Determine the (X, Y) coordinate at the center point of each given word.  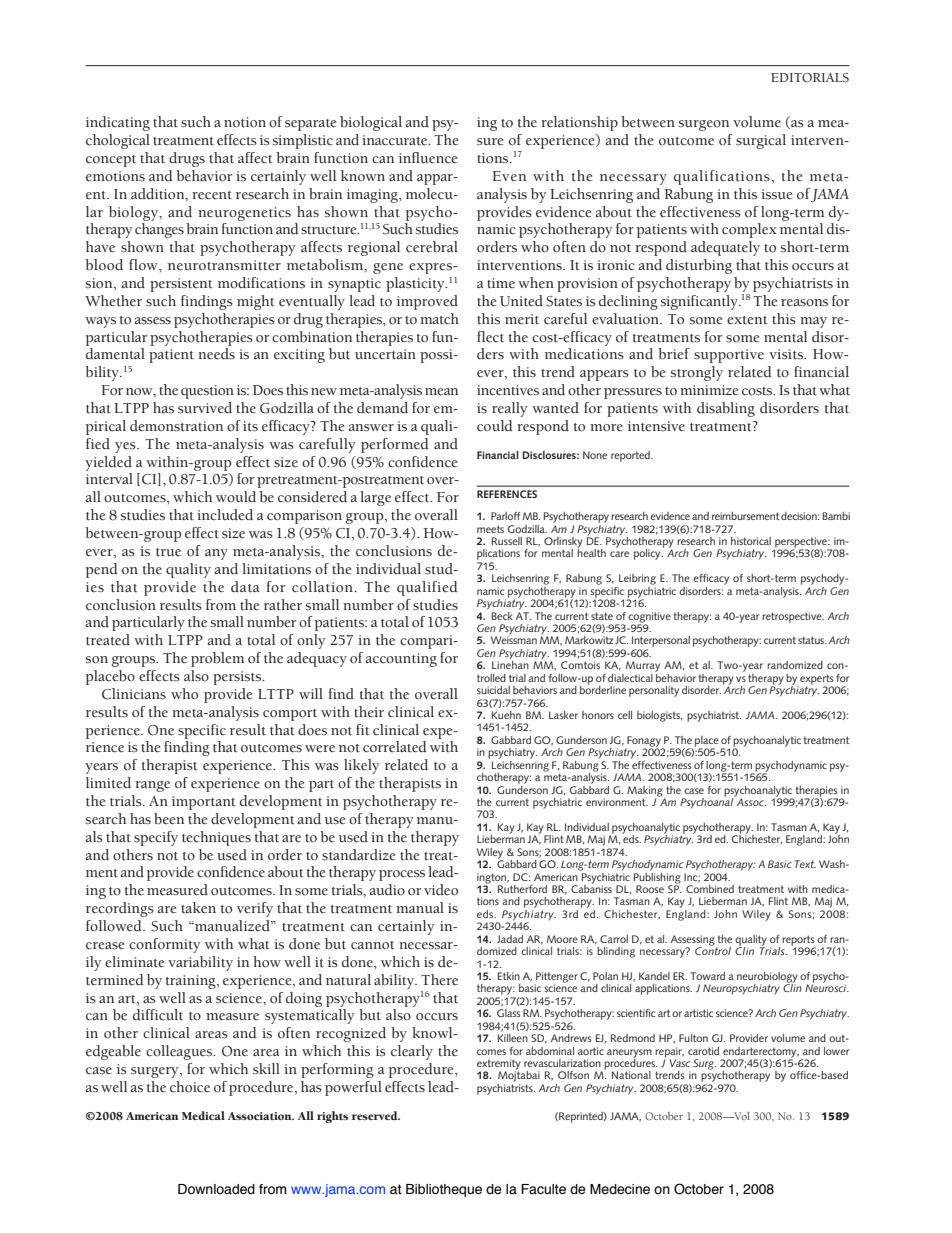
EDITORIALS (810, 78)
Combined (710, 889)
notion (245, 122)
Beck (502, 616)
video (441, 890)
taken (198, 908)
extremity (499, 1065)
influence (428, 158)
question (207, 392)
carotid (703, 1051)
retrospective (793, 617)
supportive (729, 356)
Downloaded (216, 1189)
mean (441, 392)
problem (218, 659)
